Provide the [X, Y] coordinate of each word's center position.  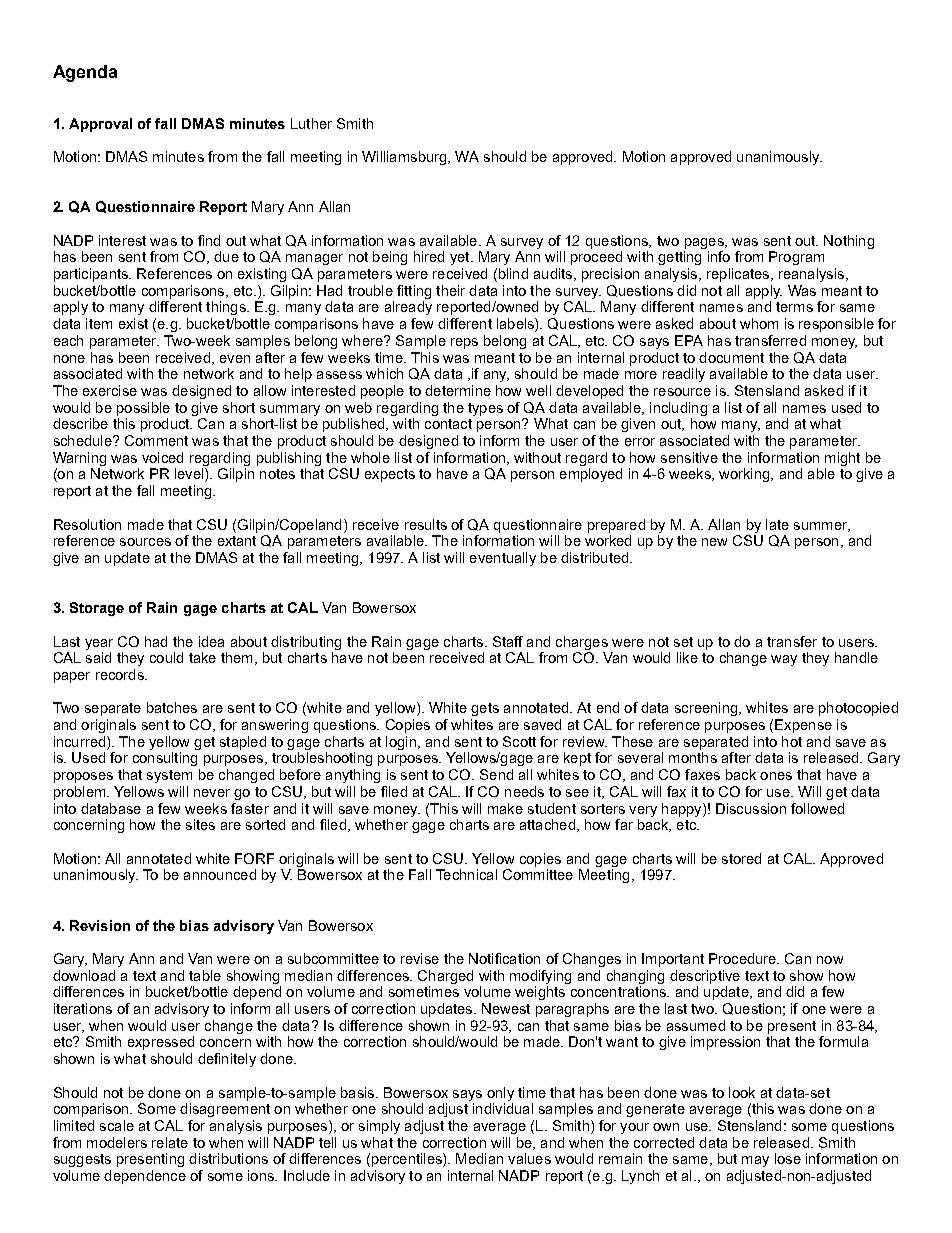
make [505, 808]
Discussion [751, 808]
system [169, 776]
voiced [162, 457]
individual [503, 1108]
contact [448, 424]
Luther [311, 123]
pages [705, 243]
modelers [117, 1142]
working [745, 475]
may [755, 1161]
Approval [100, 125]
